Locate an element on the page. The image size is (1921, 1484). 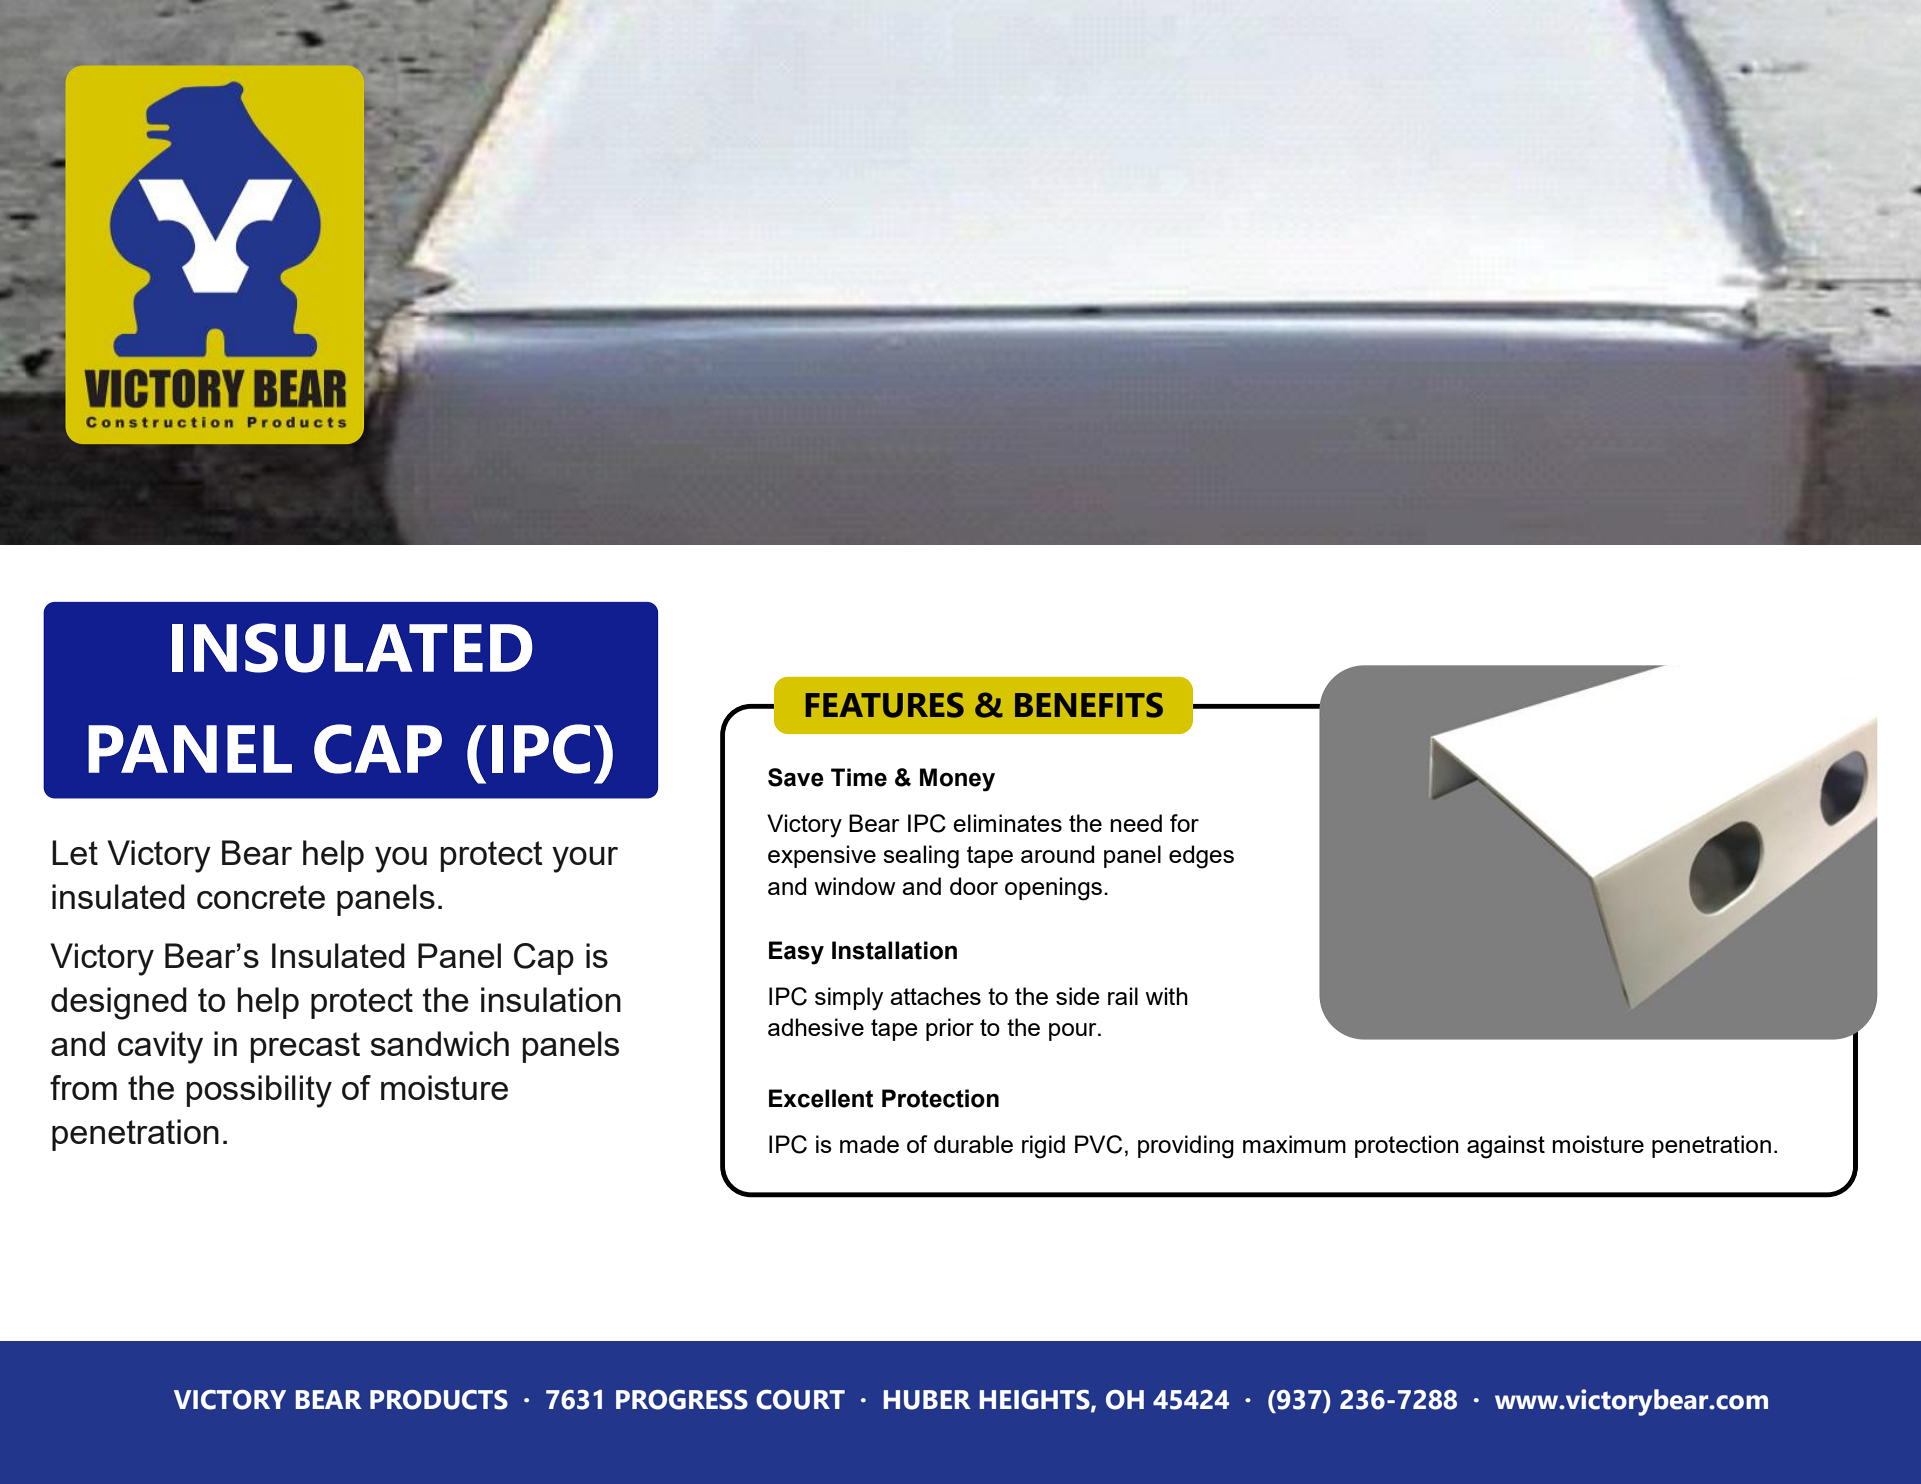
window is located at coordinates (855, 886).
